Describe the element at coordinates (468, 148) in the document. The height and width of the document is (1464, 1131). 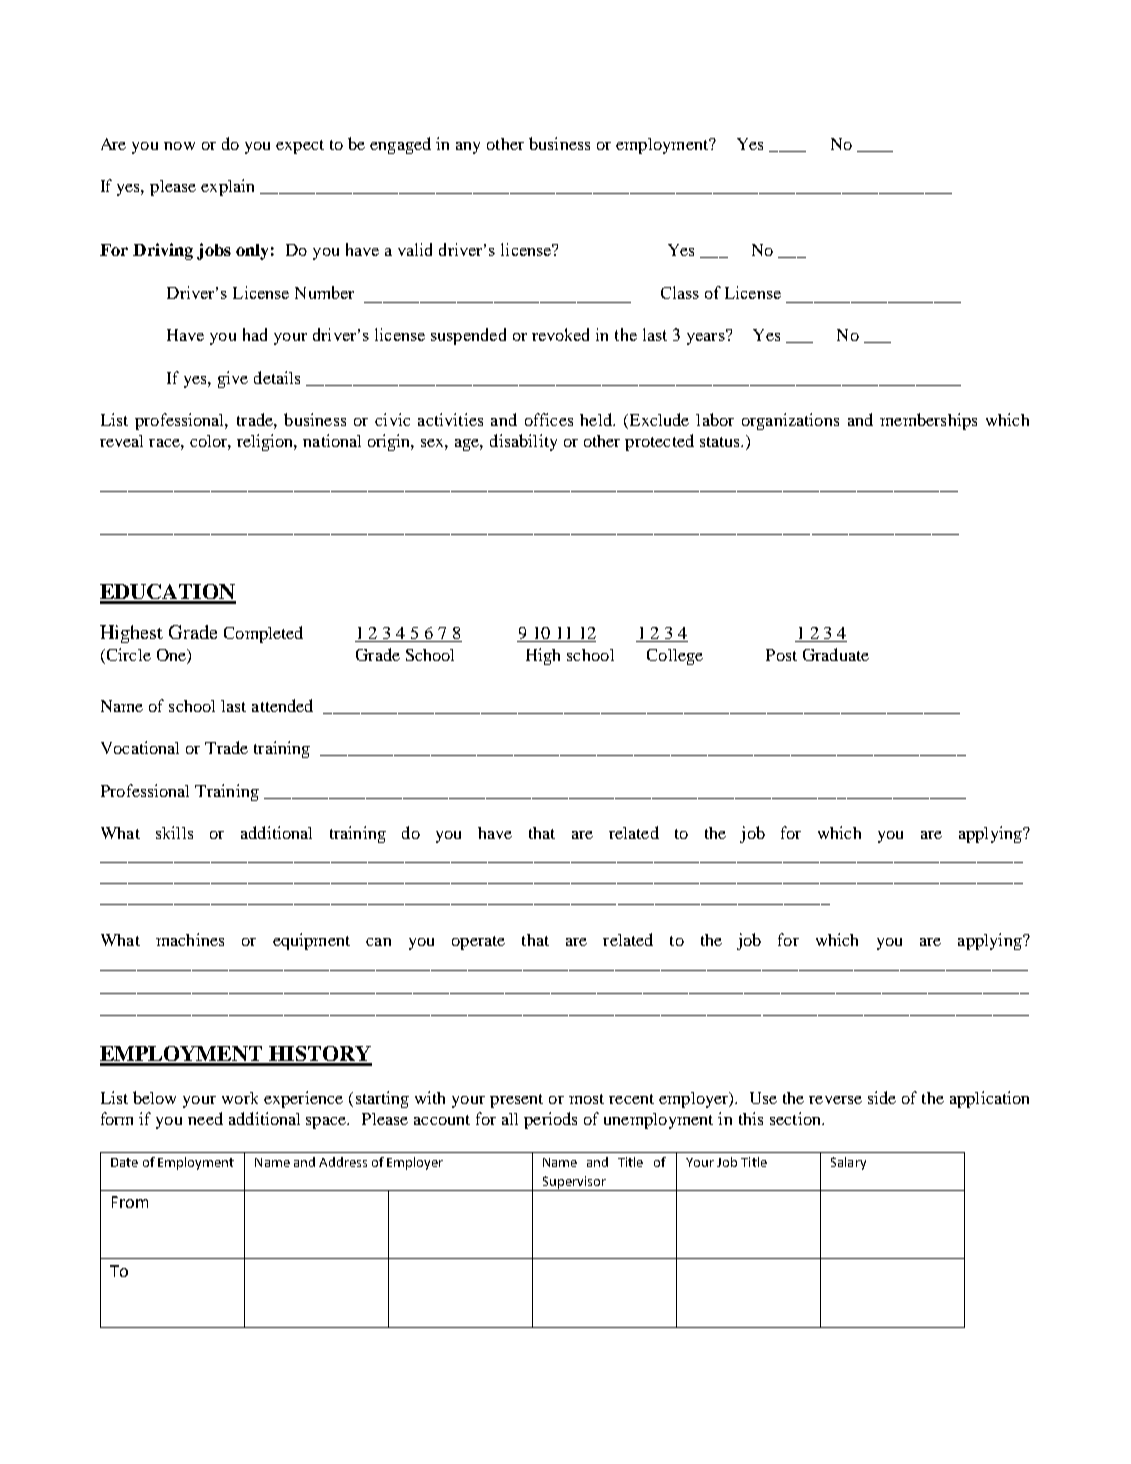
I see `any` at that location.
